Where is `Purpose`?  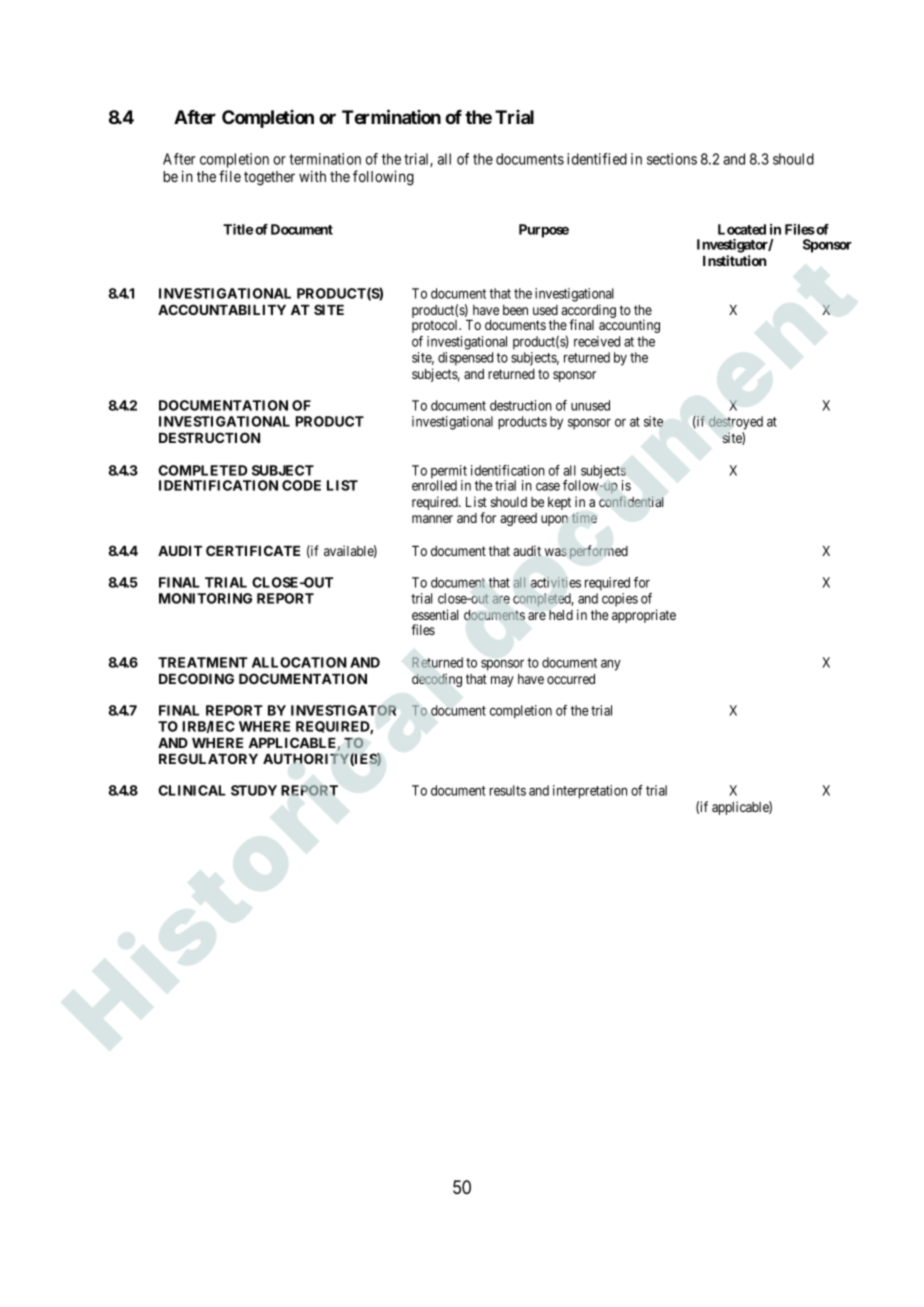 Purpose is located at coordinates (544, 231).
